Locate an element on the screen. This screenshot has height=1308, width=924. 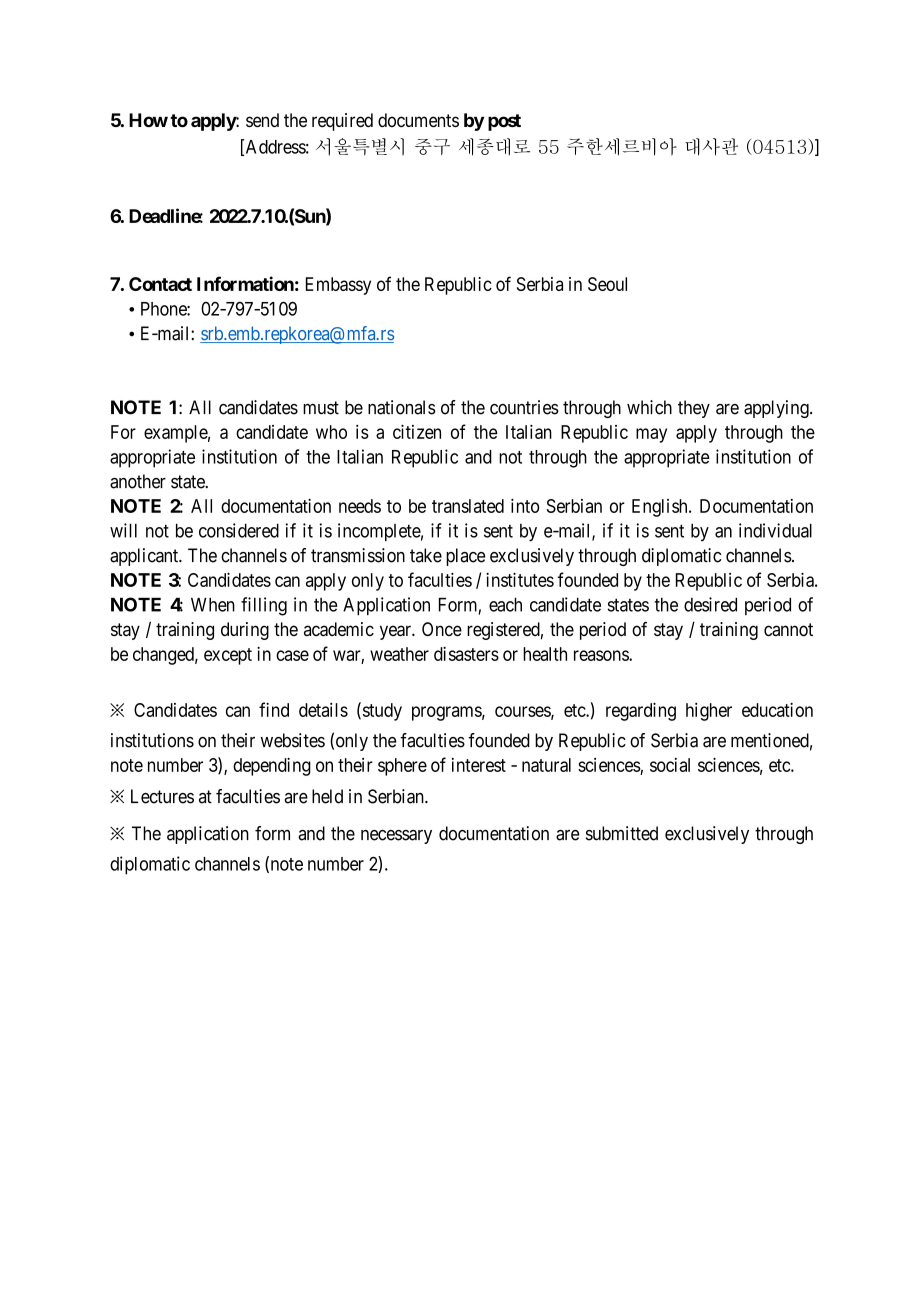
place is located at coordinates (465, 557).
